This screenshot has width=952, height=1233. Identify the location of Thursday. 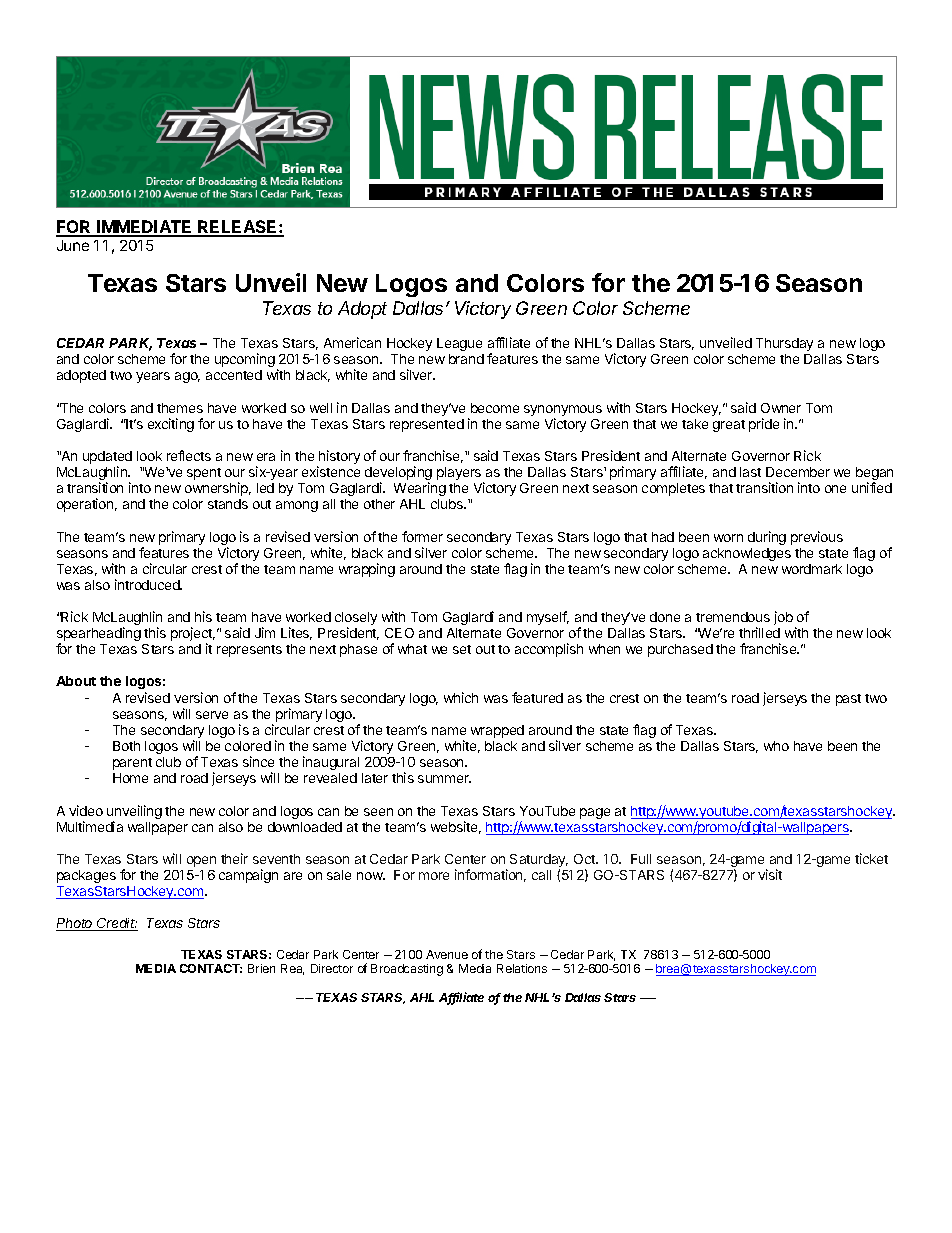
(784, 344).
